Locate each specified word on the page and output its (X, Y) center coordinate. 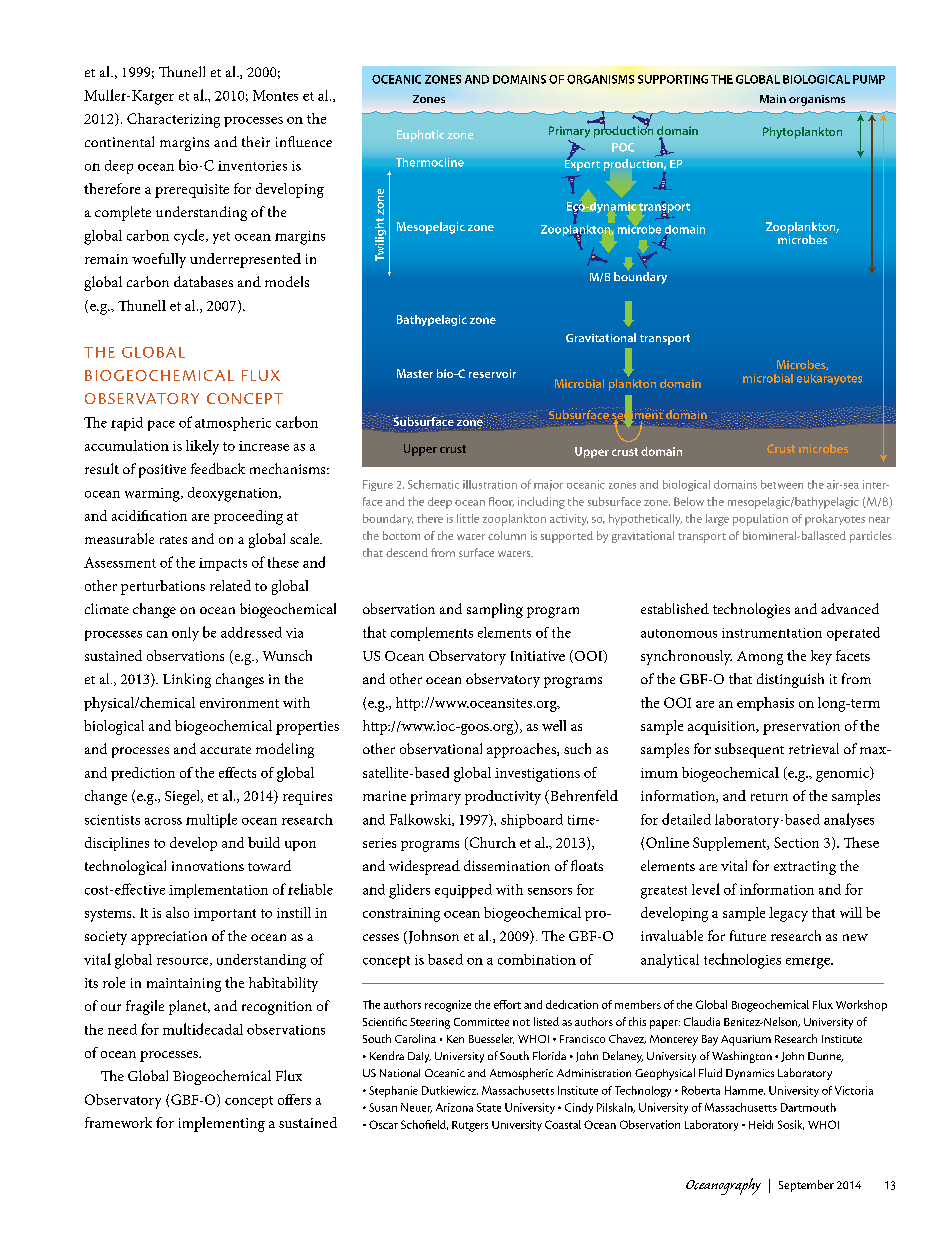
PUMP (869, 79)
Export (582, 164)
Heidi (761, 1124)
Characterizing (173, 120)
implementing (222, 1124)
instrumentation (772, 633)
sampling (495, 610)
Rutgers (470, 1126)
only (185, 634)
